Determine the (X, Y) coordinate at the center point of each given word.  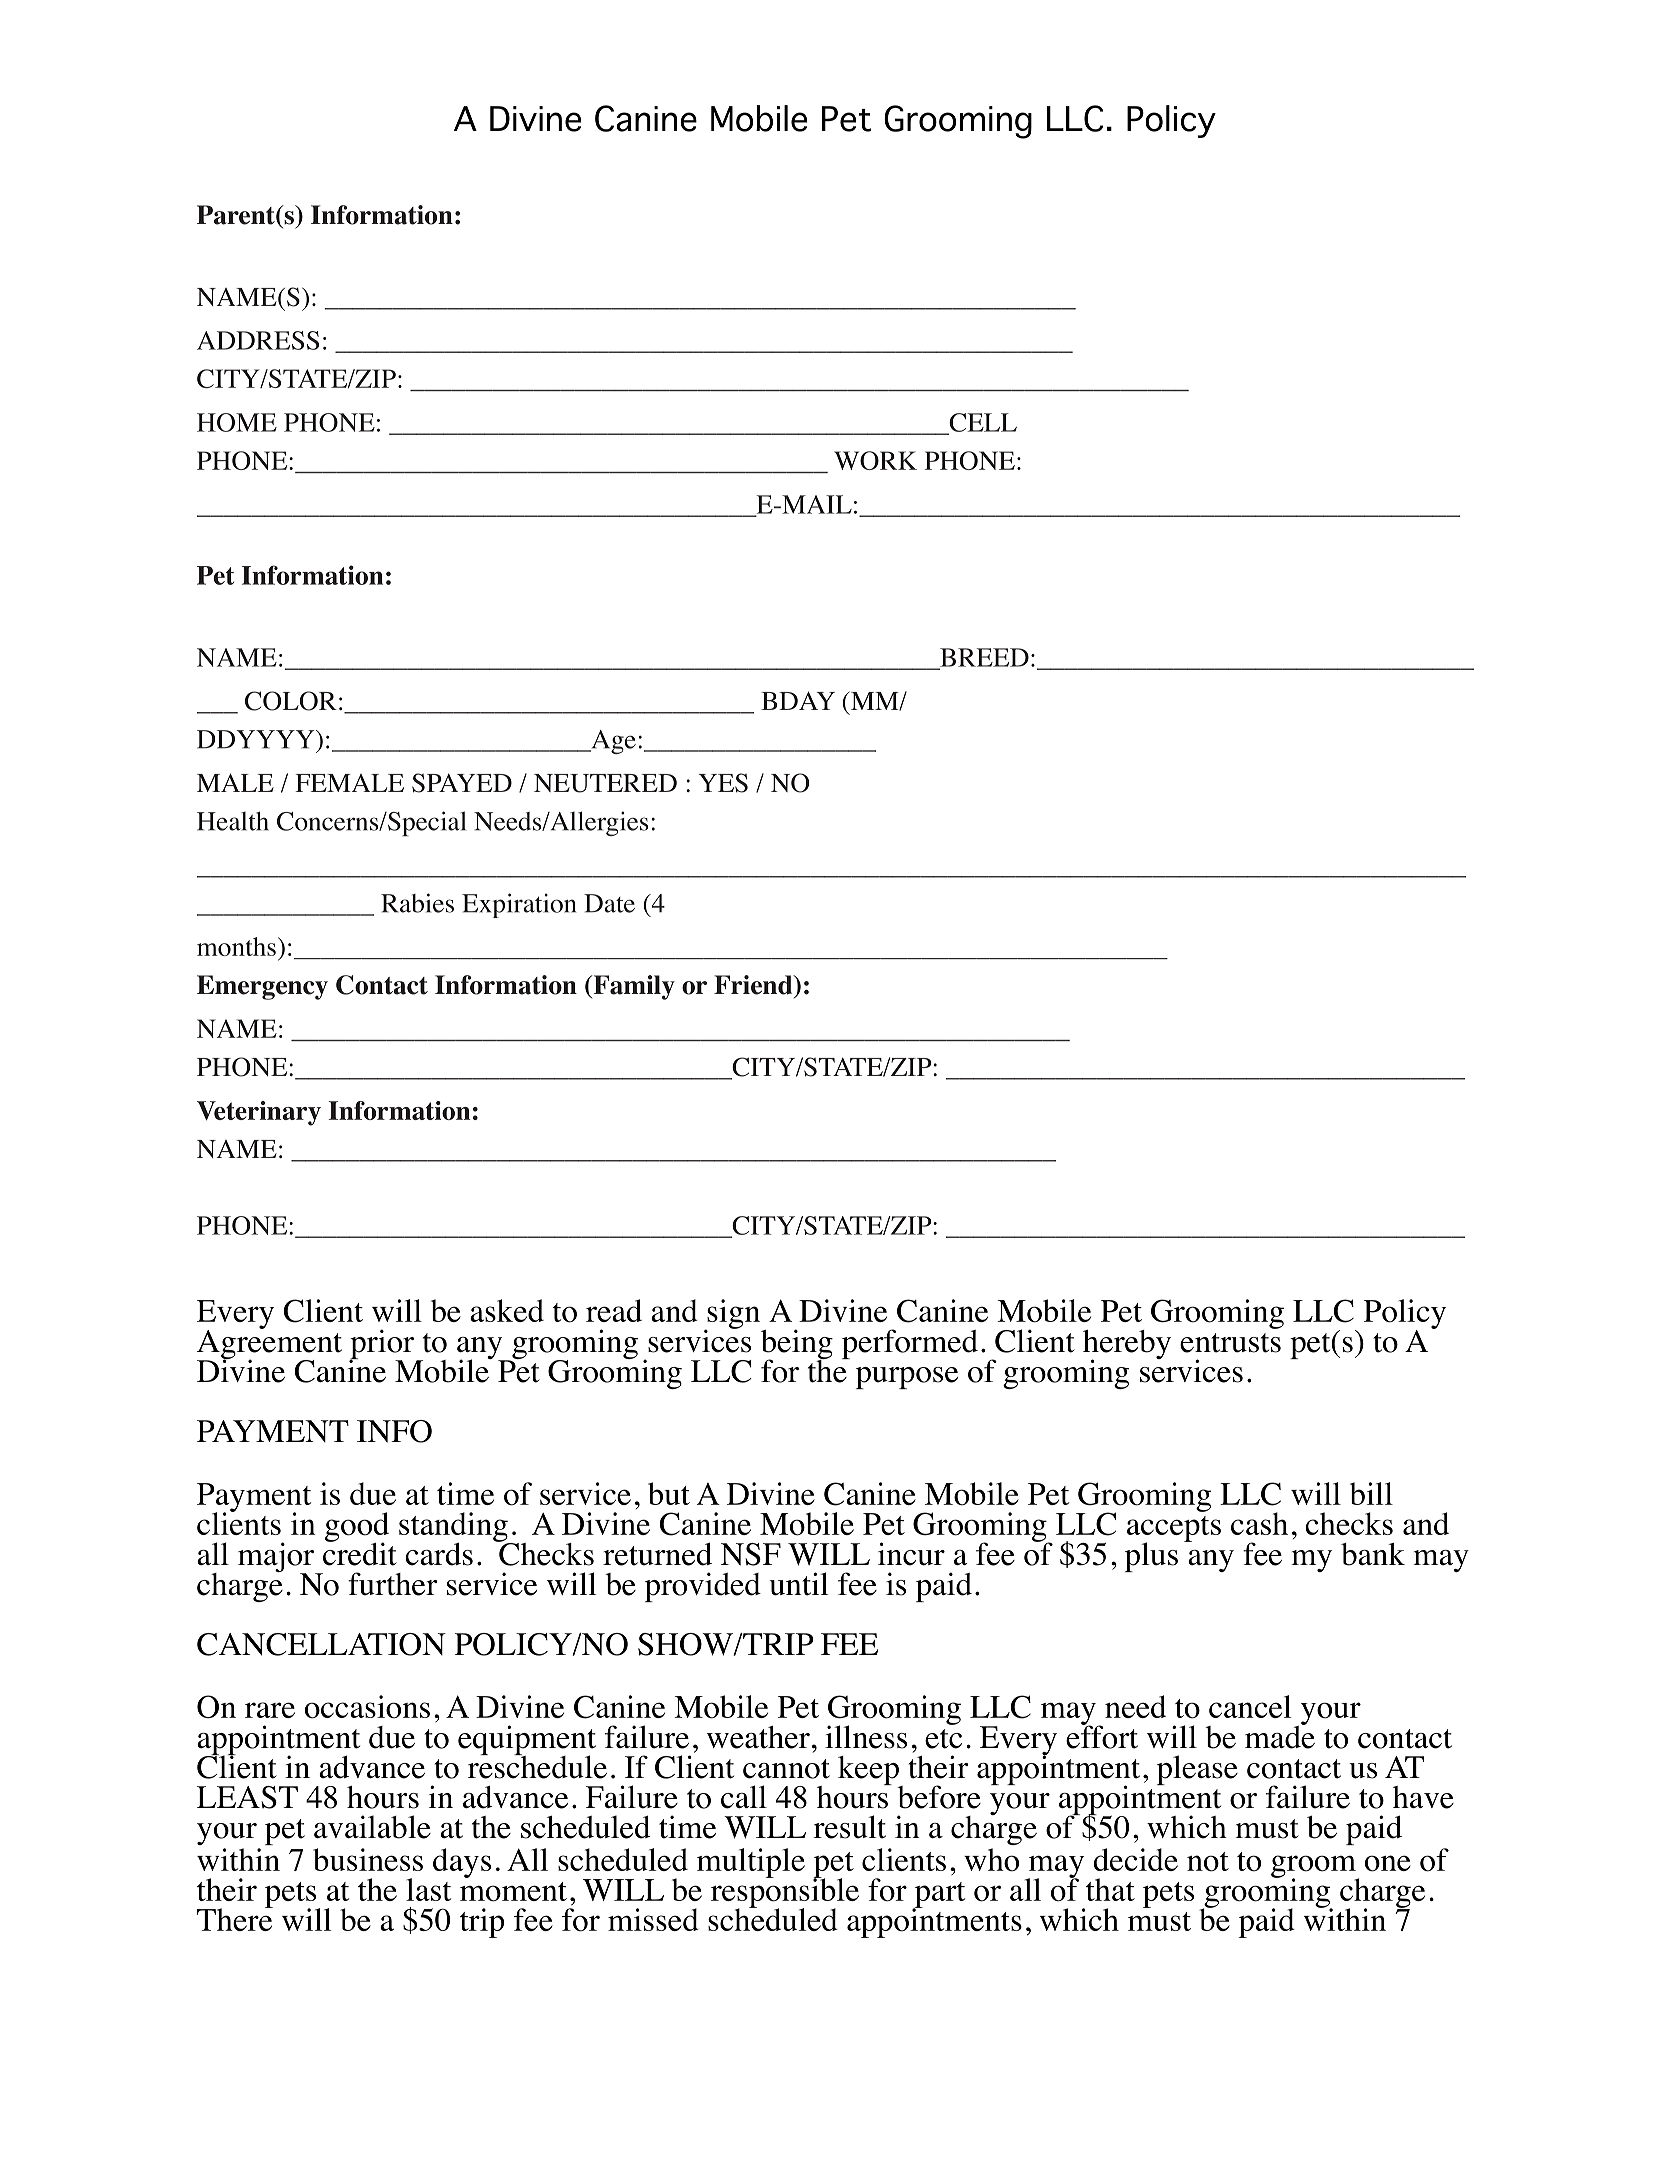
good (357, 1528)
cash (1259, 1523)
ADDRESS (258, 340)
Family (633, 987)
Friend (754, 985)
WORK (875, 460)
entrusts (1230, 1343)
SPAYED (462, 783)
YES (723, 783)
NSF (751, 1554)
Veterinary (259, 1113)
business (368, 1859)
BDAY (798, 700)
